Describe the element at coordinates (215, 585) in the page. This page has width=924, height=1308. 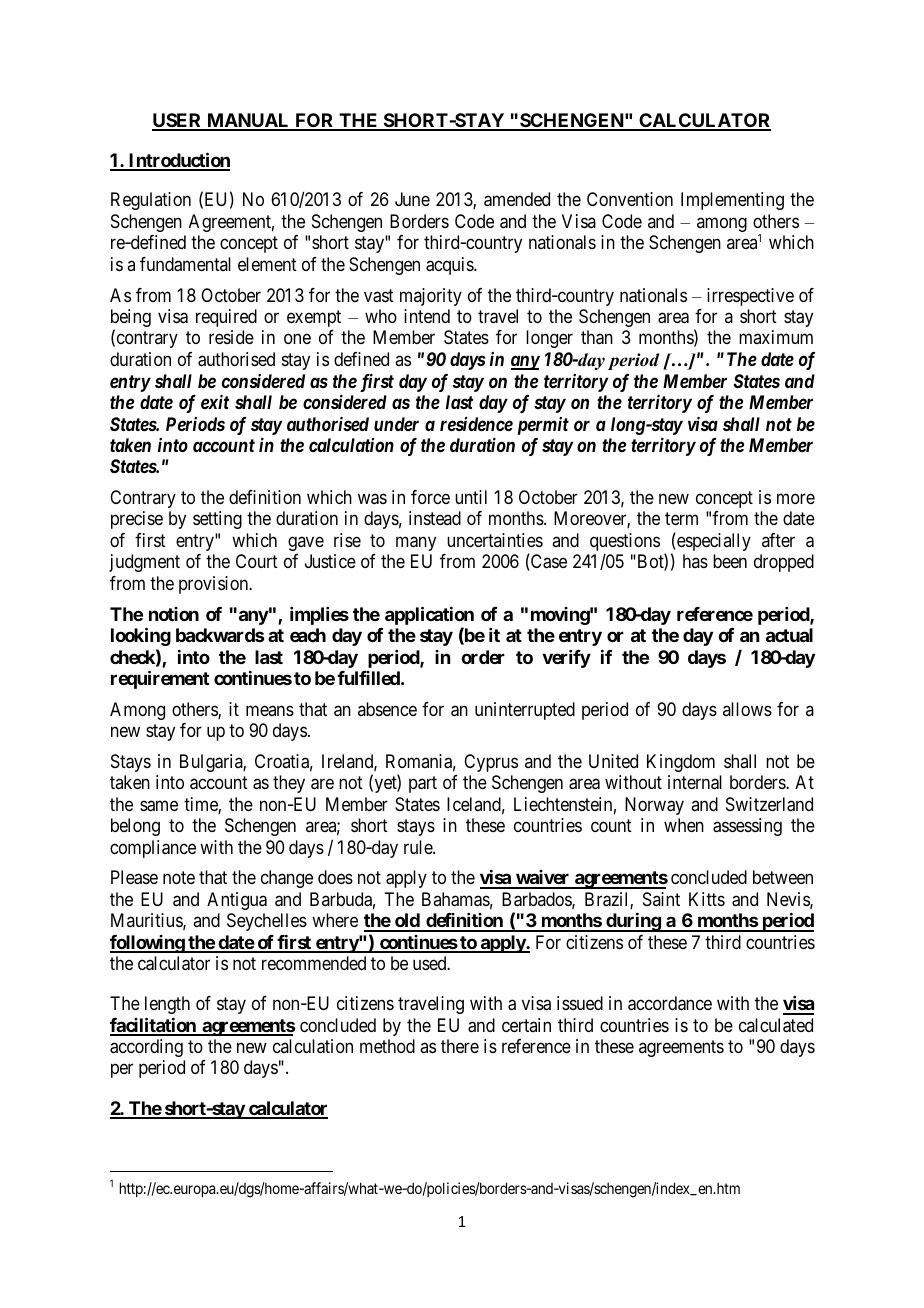
I see `provision` at that location.
